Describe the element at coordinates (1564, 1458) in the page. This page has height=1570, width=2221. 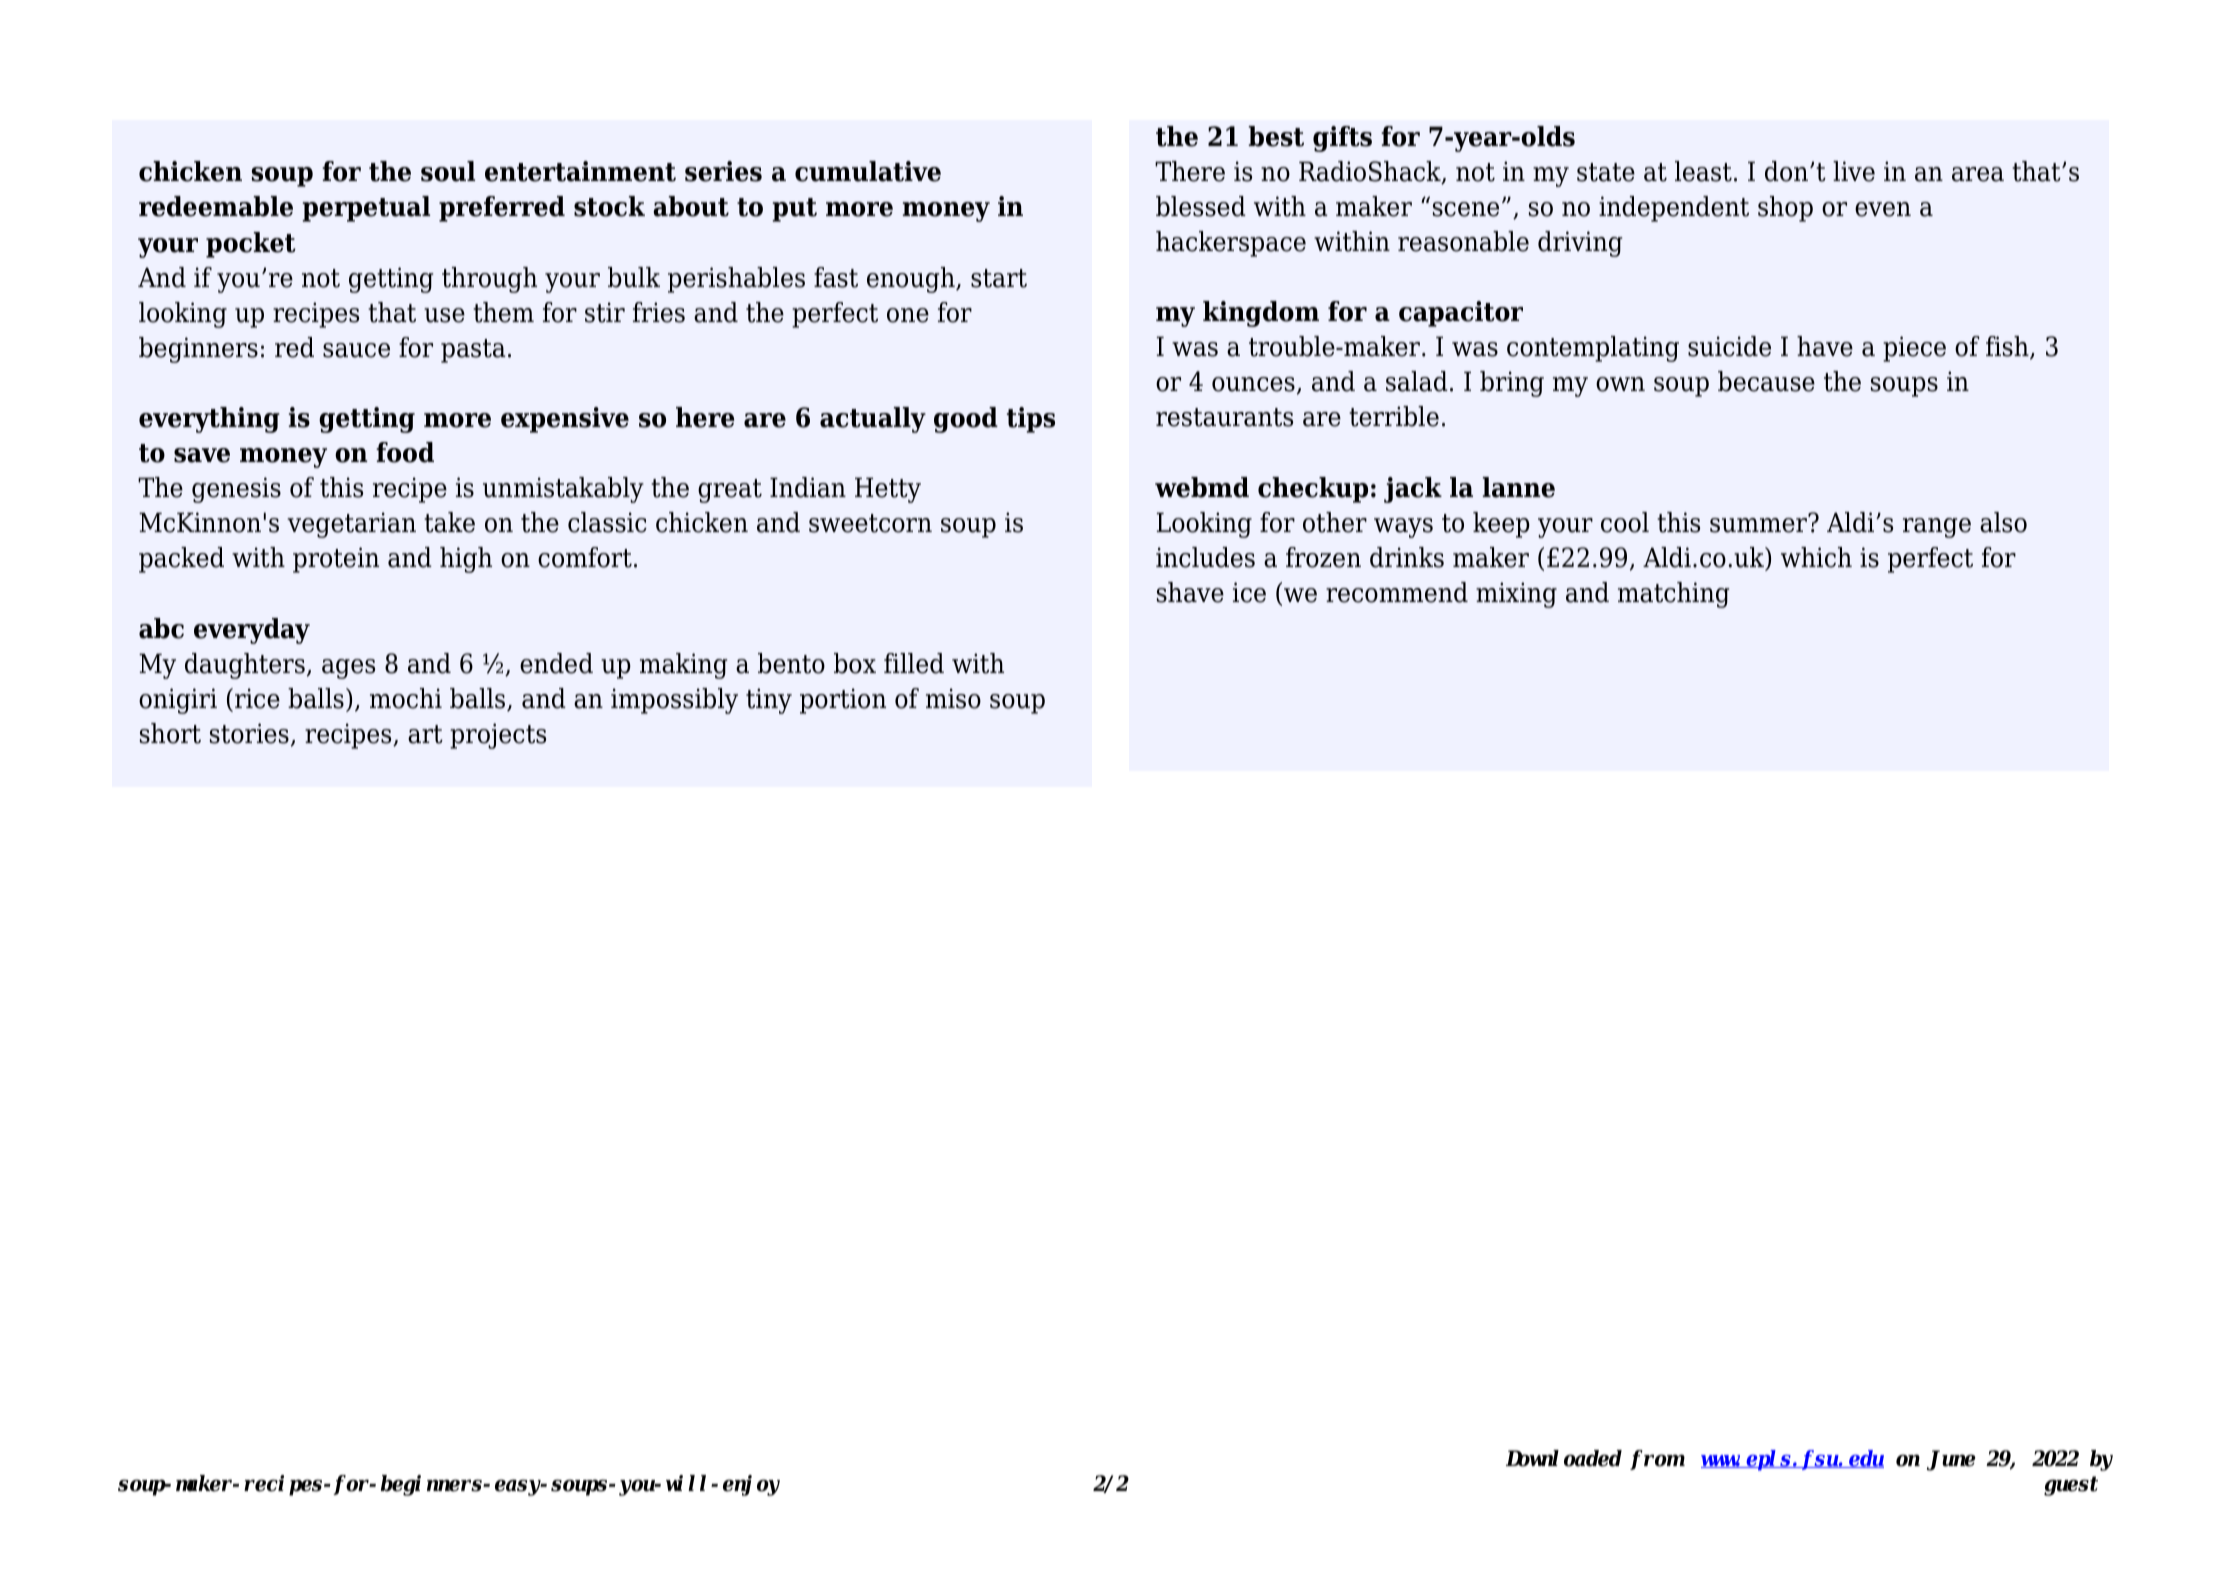
I see `Downloaded` at that location.
